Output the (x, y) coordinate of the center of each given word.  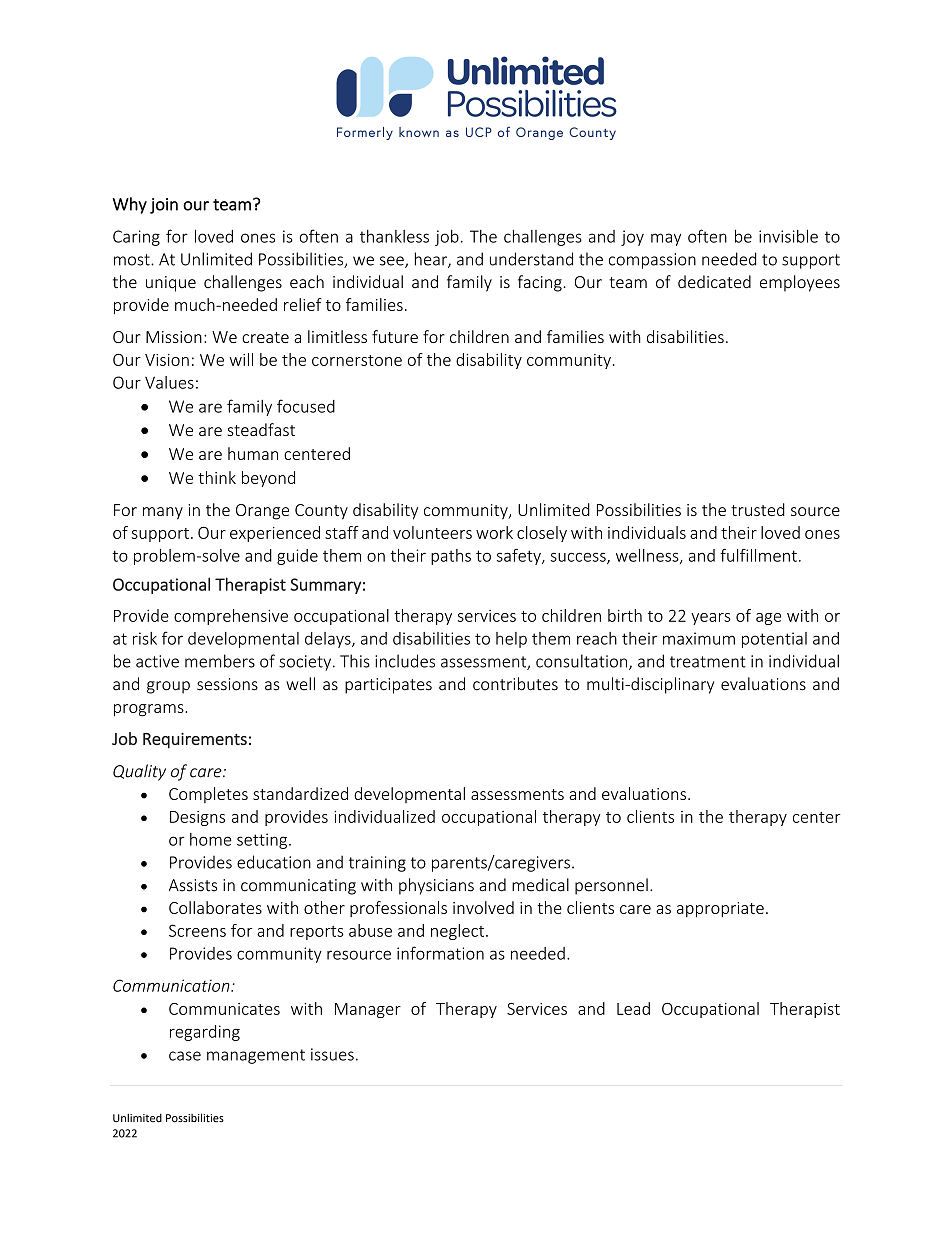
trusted (758, 509)
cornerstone (357, 360)
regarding (205, 1033)
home (211, 839)
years (711, 619)
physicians (436, 886)
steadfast (261, 429)
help (511, 640)
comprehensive (231, 617)
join (164, 206)
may (666, 239)
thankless (394, 236)
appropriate (720, 910)
